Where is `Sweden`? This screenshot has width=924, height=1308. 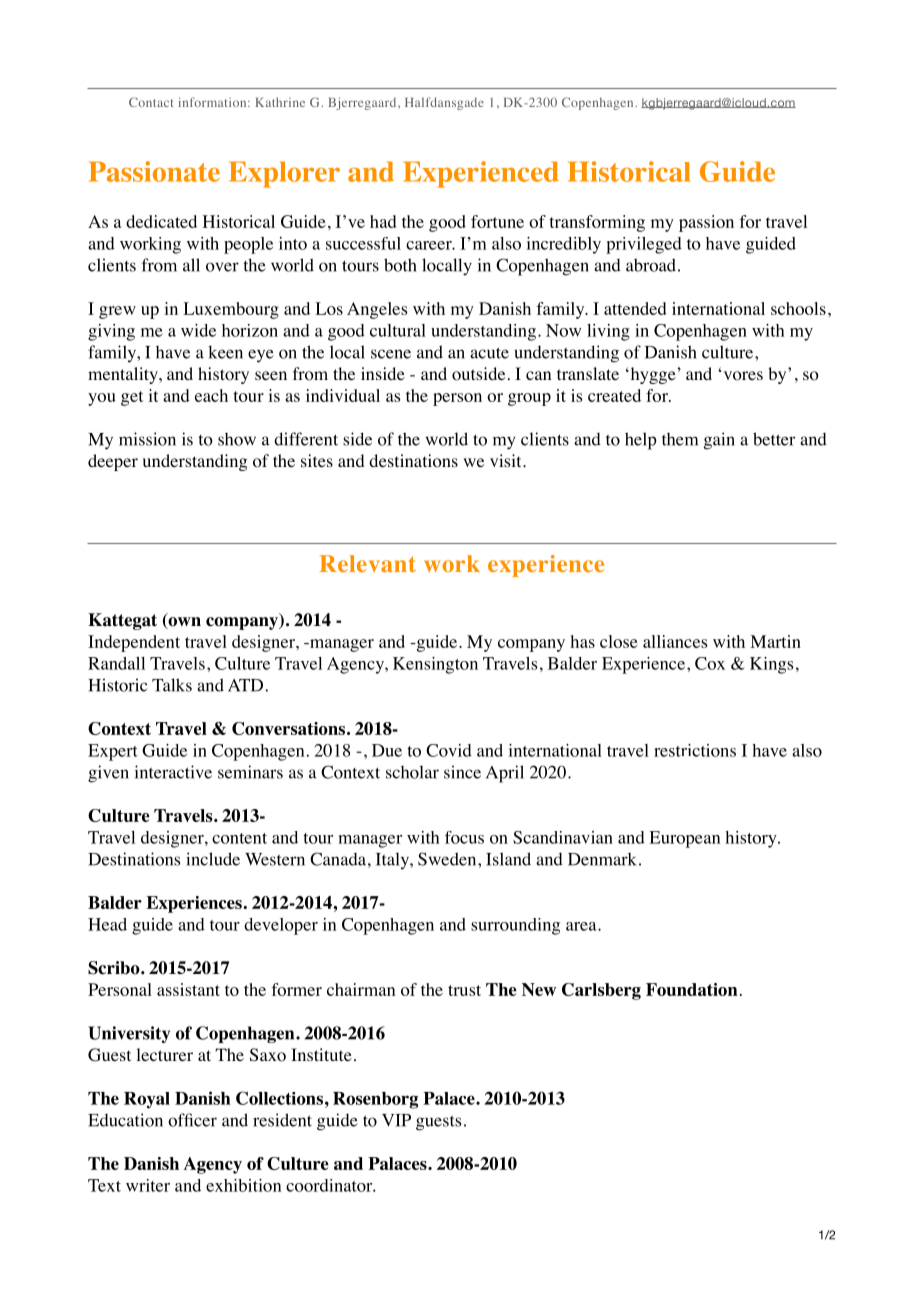
Sweden is located at coordinates (448, 859).
